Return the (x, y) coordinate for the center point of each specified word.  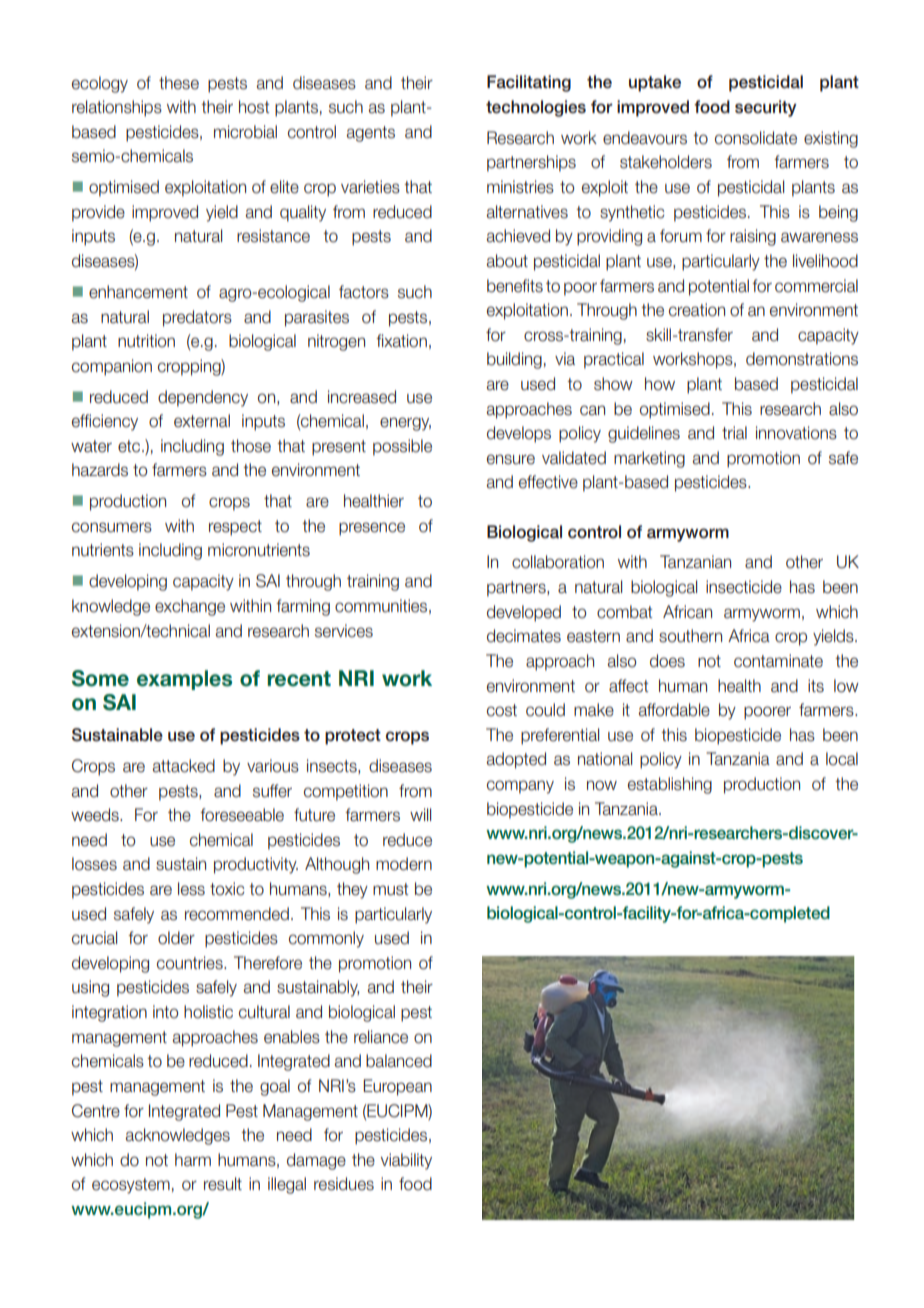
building (514, 360)
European (397, 1087)
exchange (190, 607)
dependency (203, 398)
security (766, 108)
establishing (670, 785)
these (179, 83)
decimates (524, 636)
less (191, 889)
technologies (536, 108)
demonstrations (802, 359)
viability (406, 1161)
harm (193, 1160)
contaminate (778, 661)
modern (404, 864)
